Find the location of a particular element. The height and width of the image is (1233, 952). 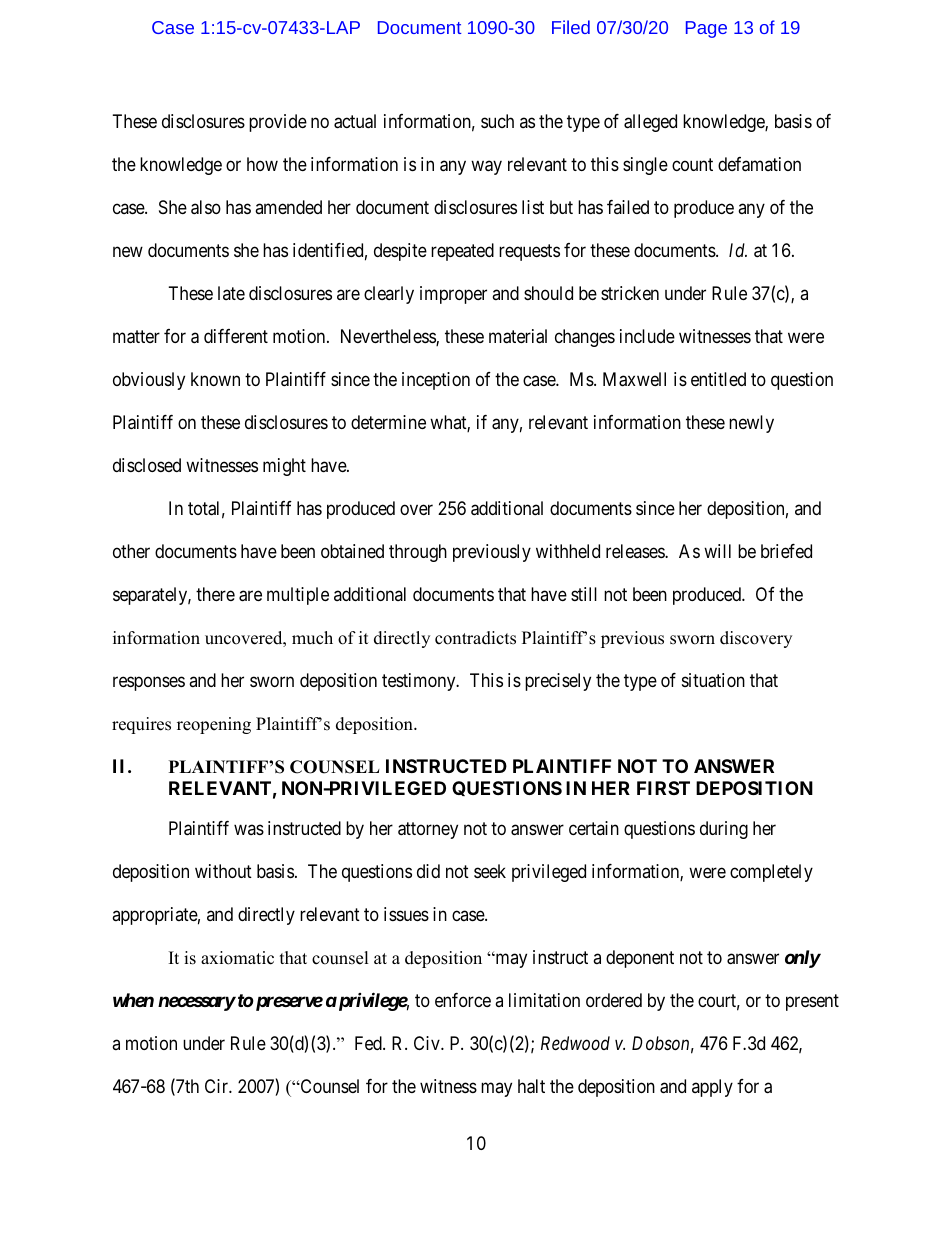

there is located at coordinates (215, 594).
